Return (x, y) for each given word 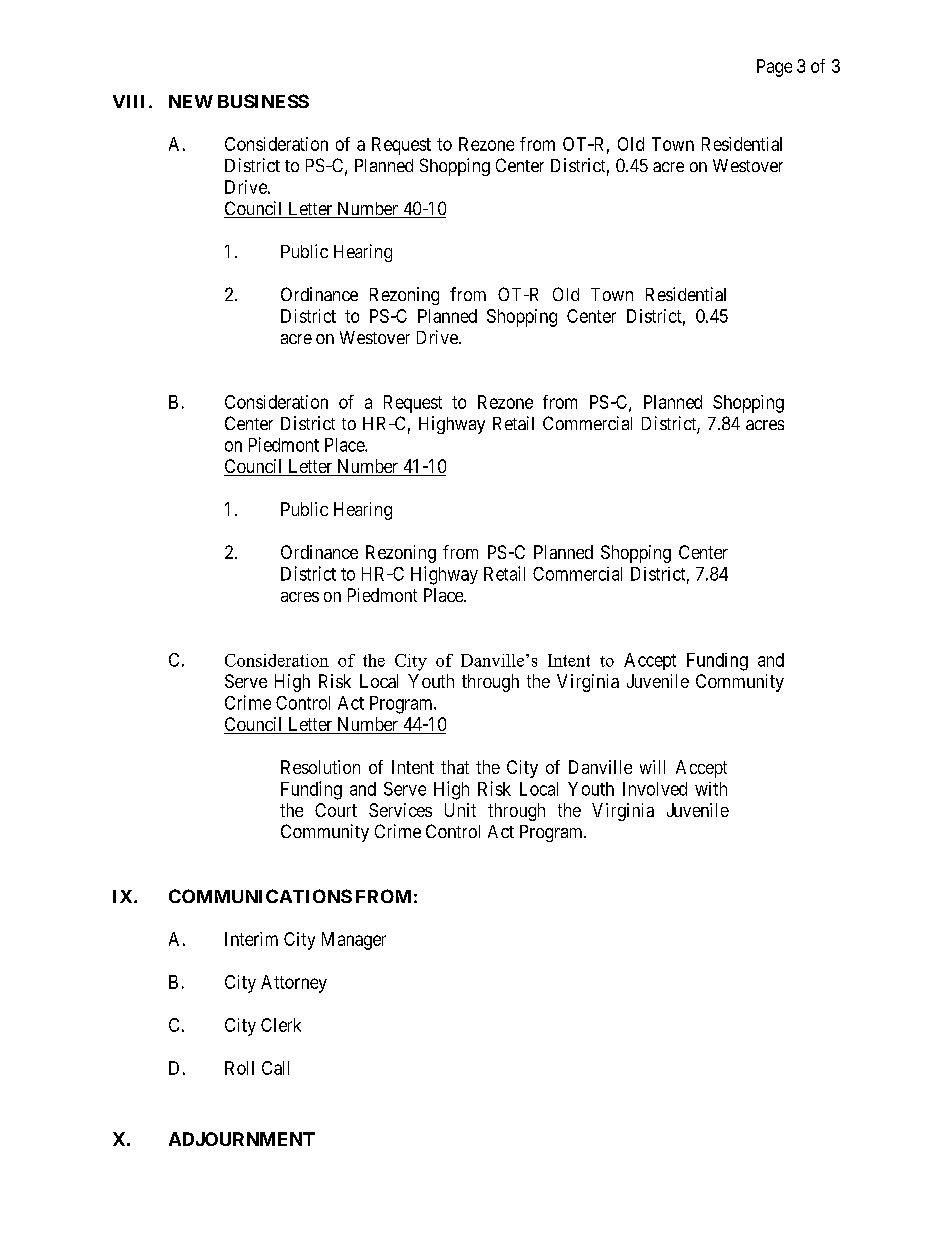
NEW (191, 101)
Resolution (320, 767)
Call (275, 1068)
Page (774, 68)
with (711, 789)
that (455, 767)
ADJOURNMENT (242, 1139)
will (652, 767)
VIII (128, 101)
